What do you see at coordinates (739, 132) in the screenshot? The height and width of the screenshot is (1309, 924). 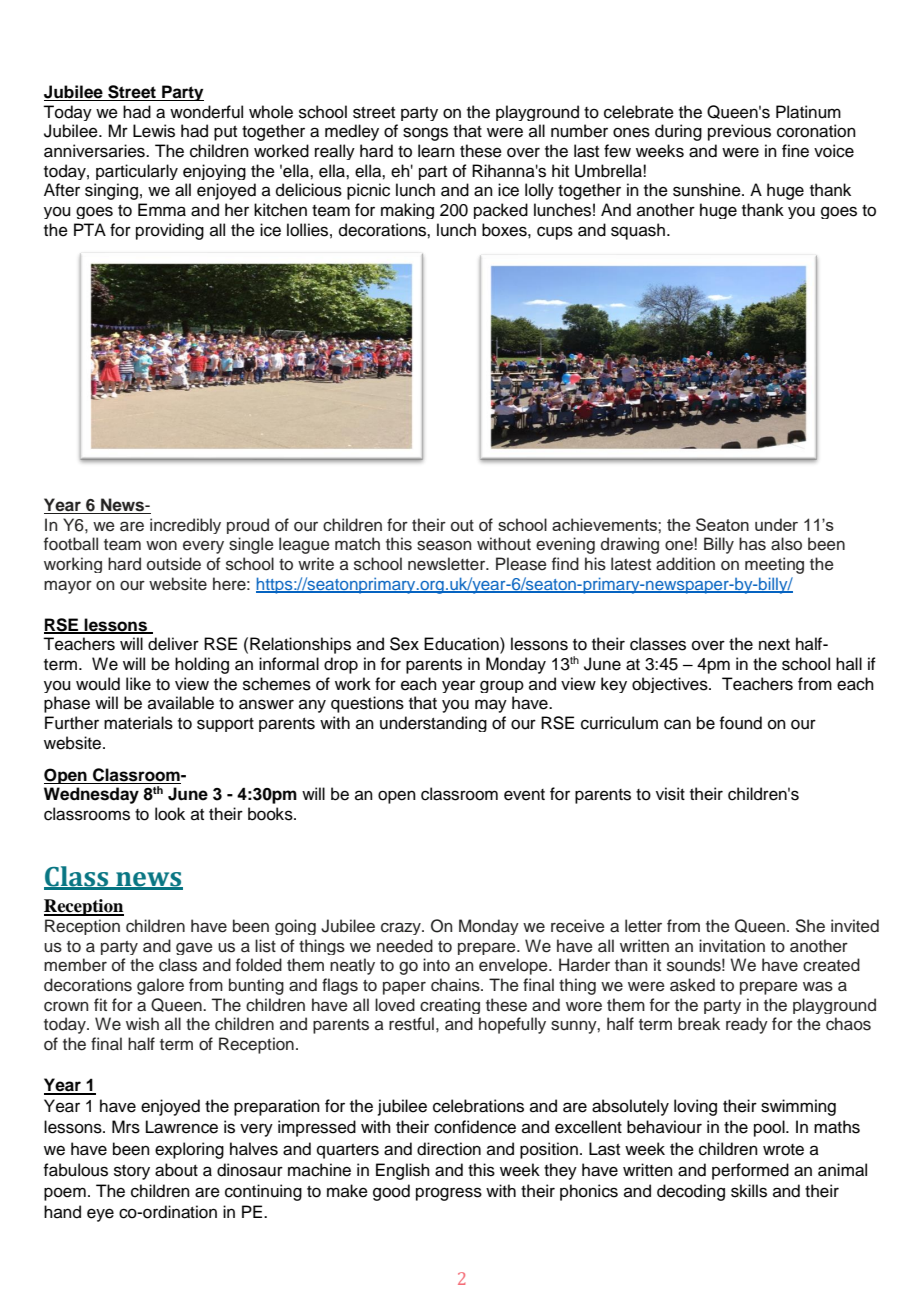 I see `previous` at bounding box center [739, 132].
